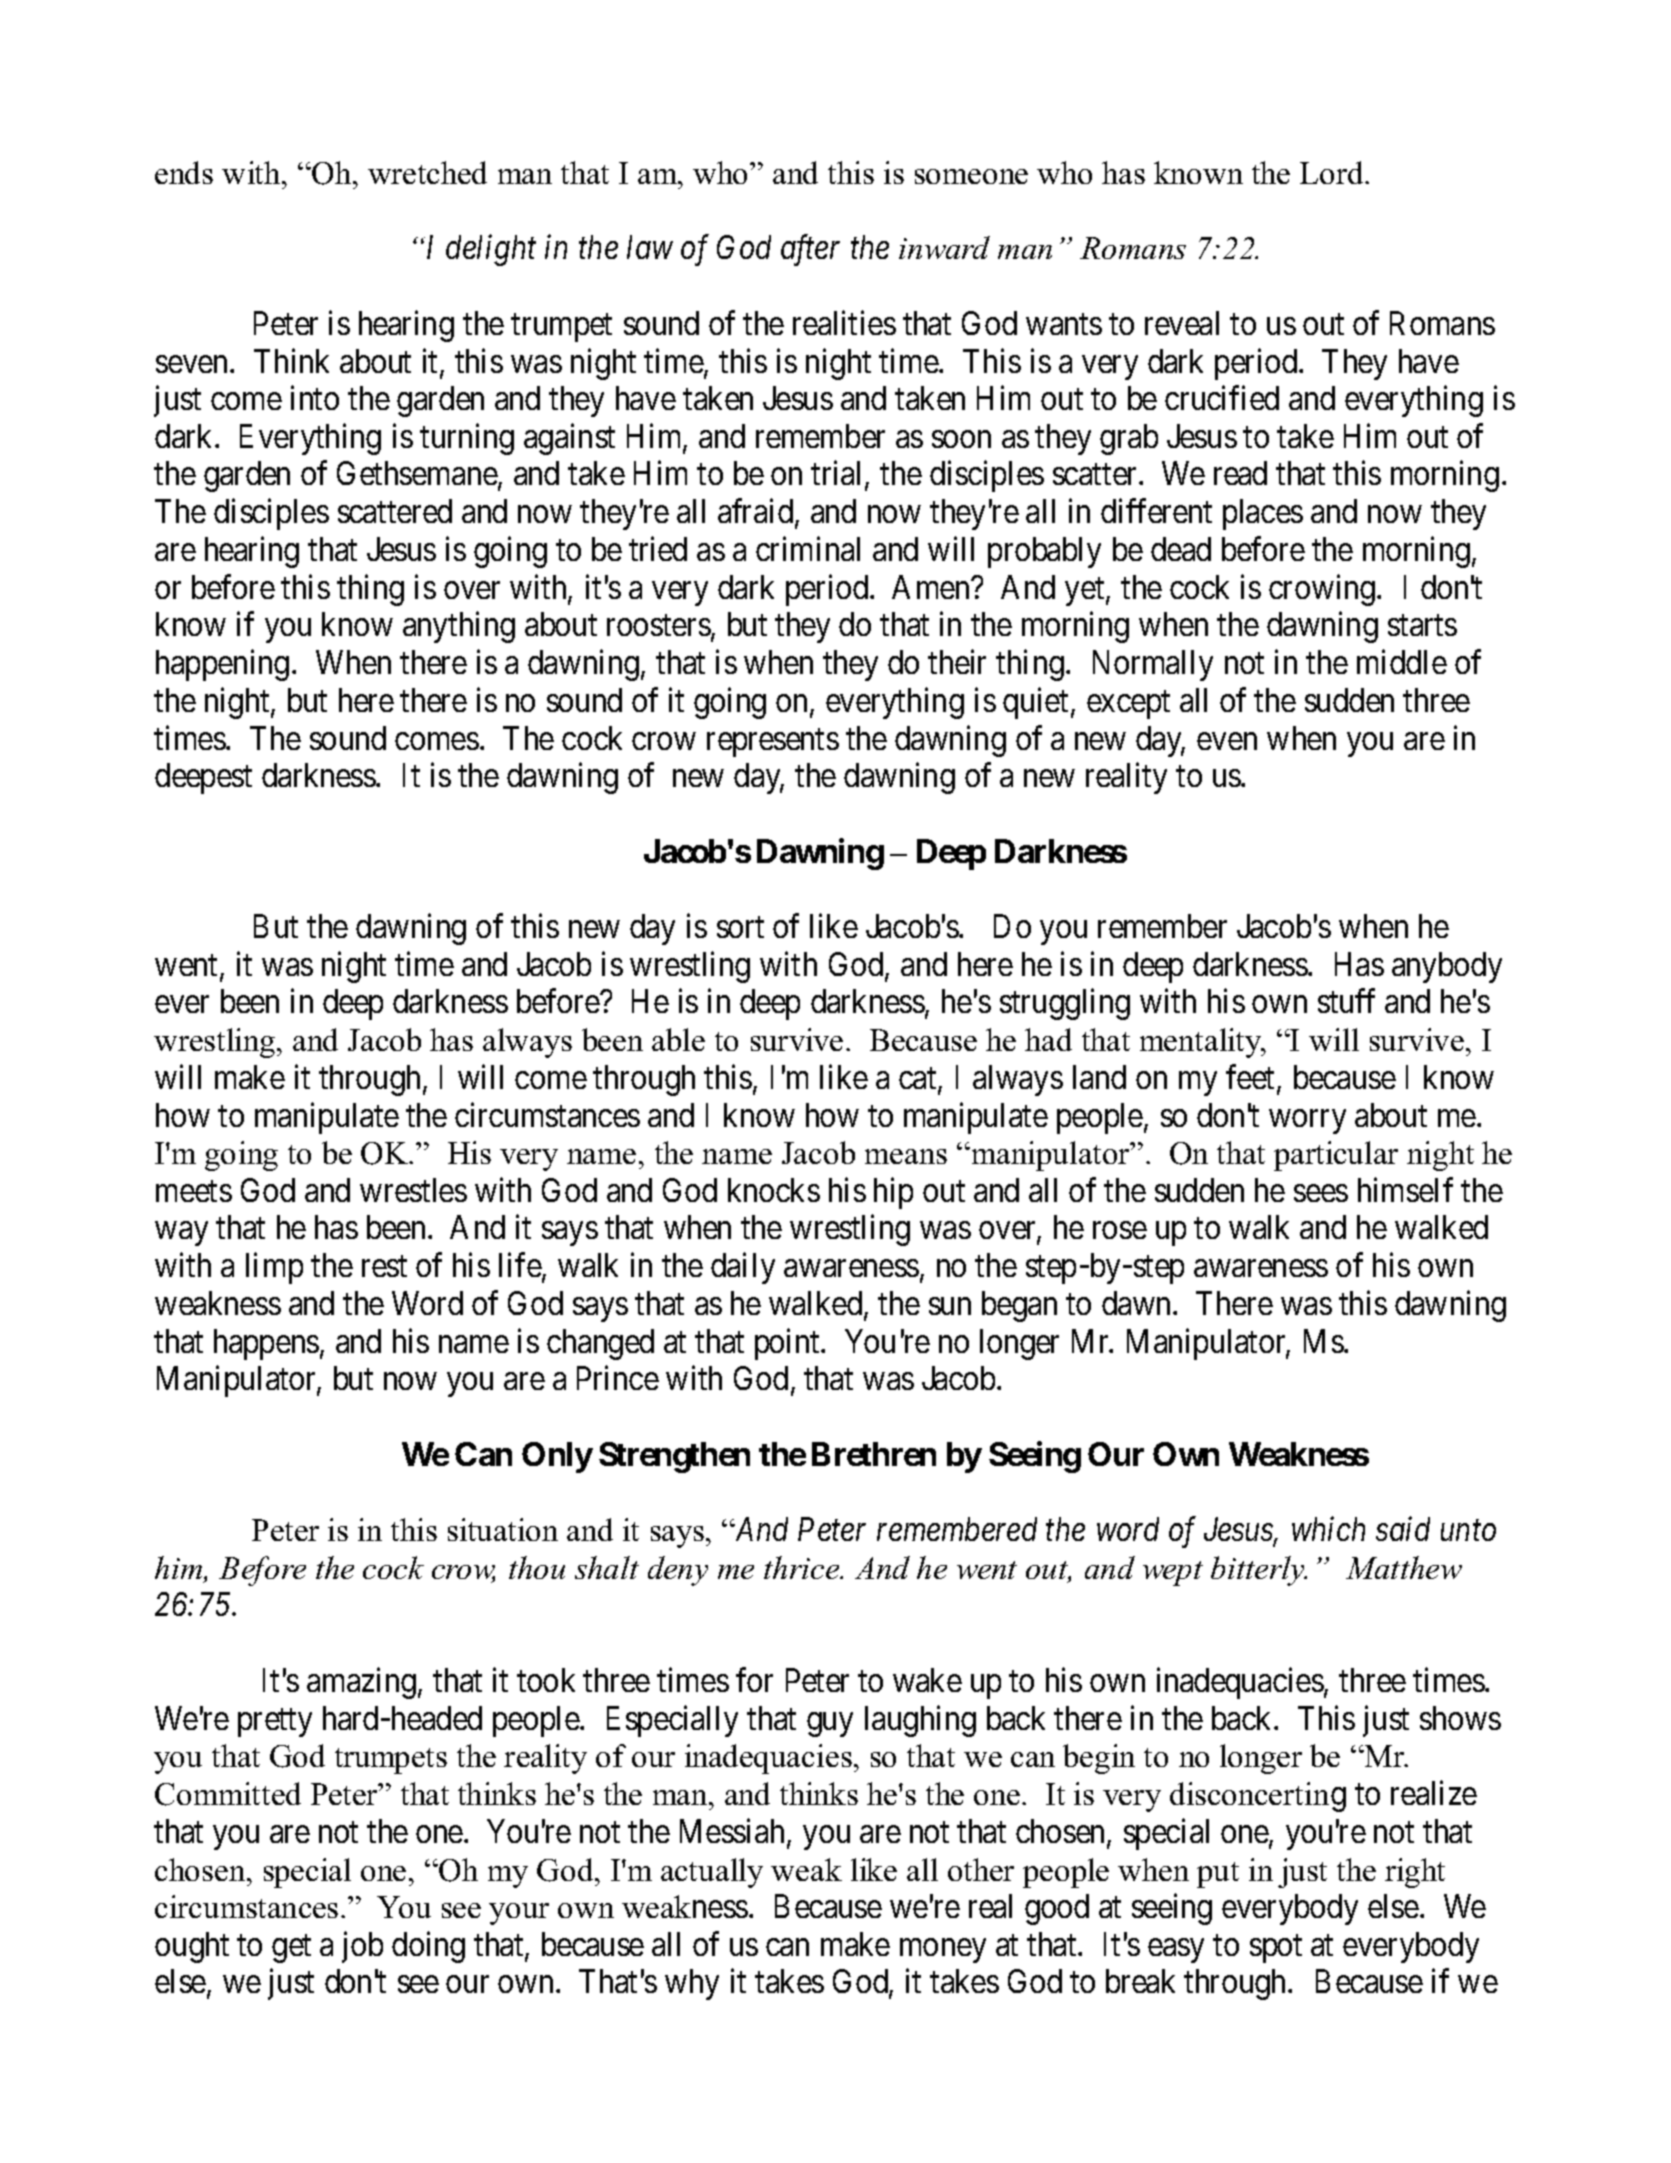 The image size is (1671, 2163). I want to click on wretched, so click(427, 172).
